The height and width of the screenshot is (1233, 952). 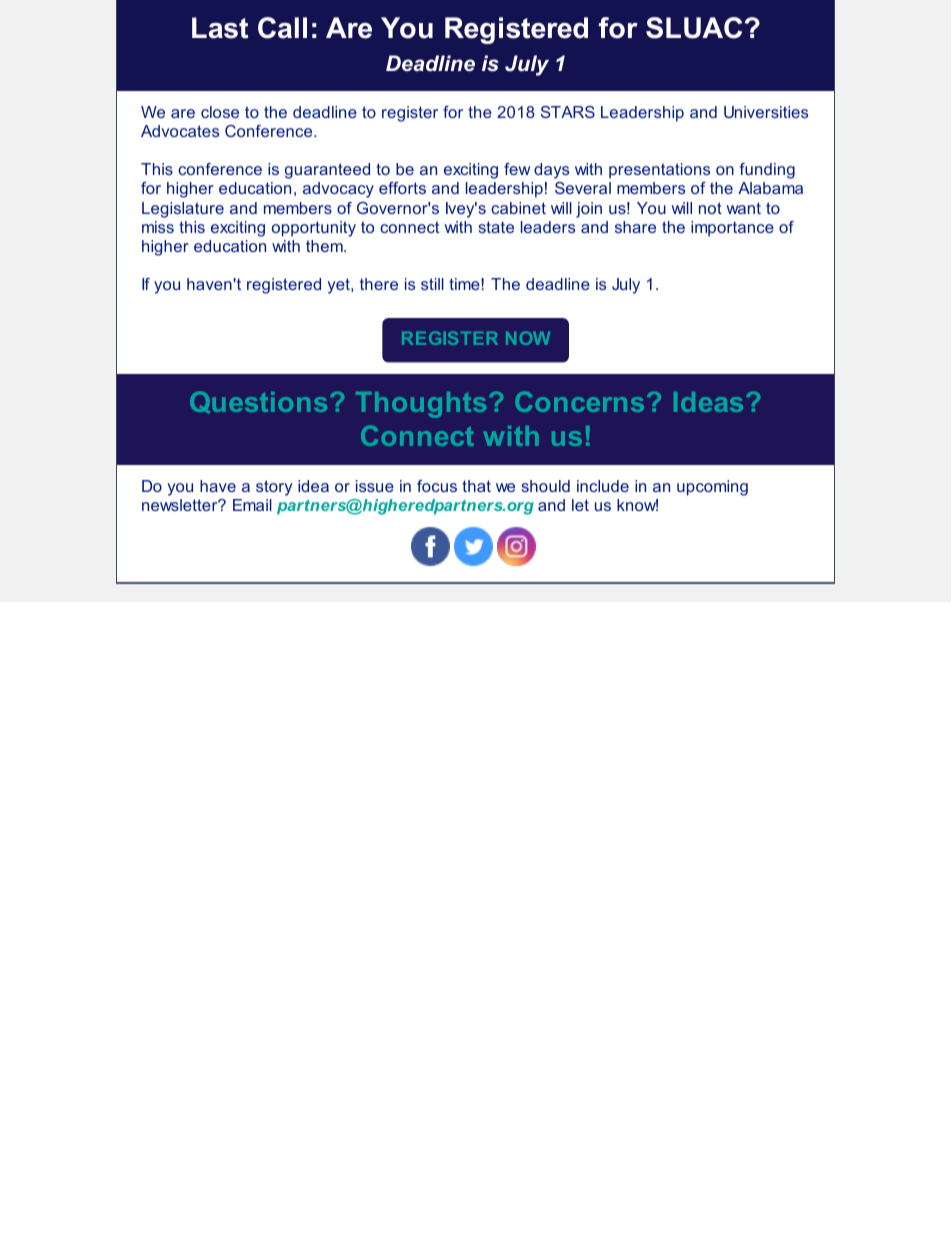 I want to click on yet, so click(x=340, y=286).
